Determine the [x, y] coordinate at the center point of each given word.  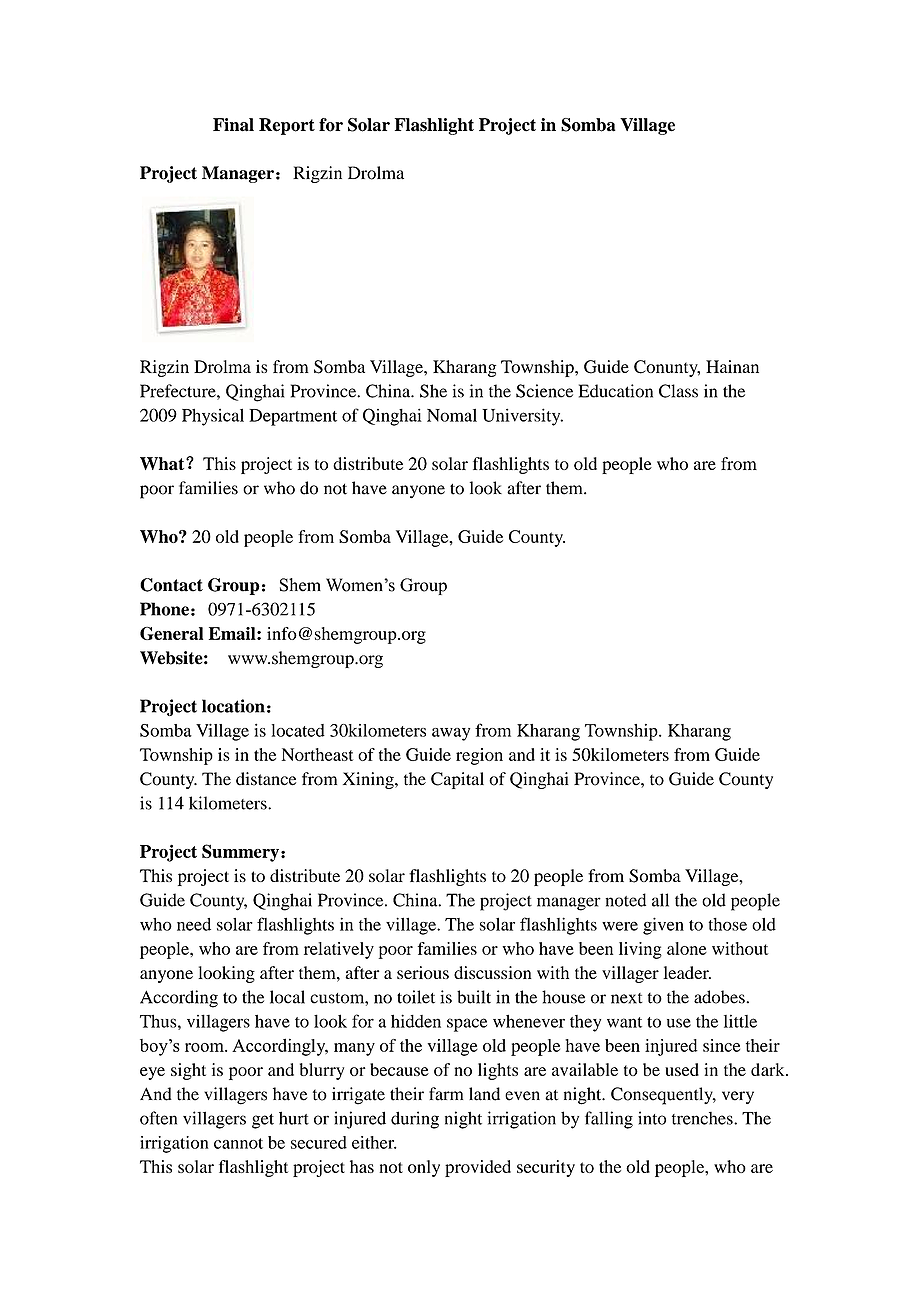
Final [233, 125]
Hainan [732, 366]
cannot [238, 1143]
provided [478, 1168]
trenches [703, 1118]
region [479, 756]
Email [233, 633]
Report [287, 126]
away [451, 734]
